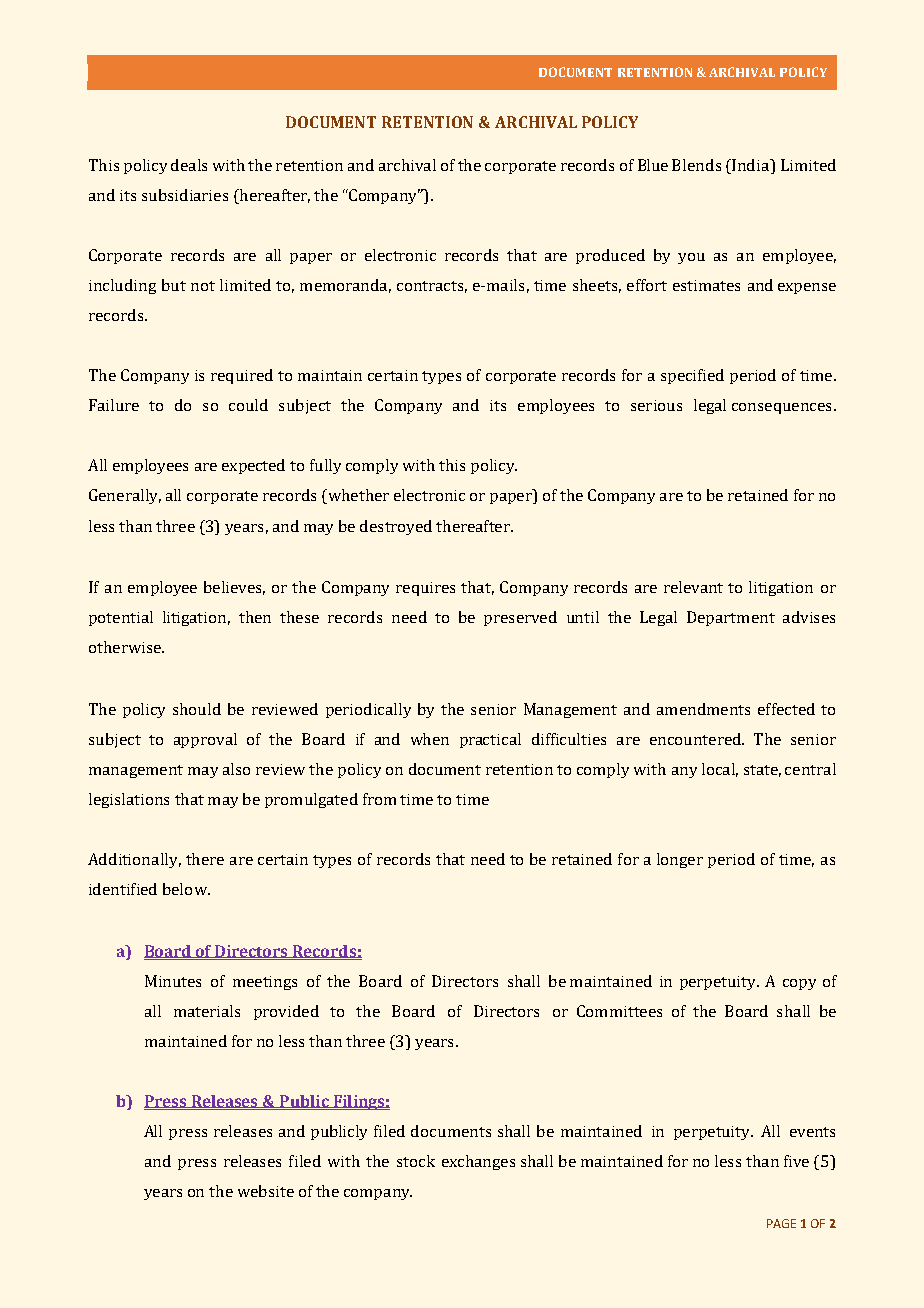  I want to click on whether, so click(357, 496).
